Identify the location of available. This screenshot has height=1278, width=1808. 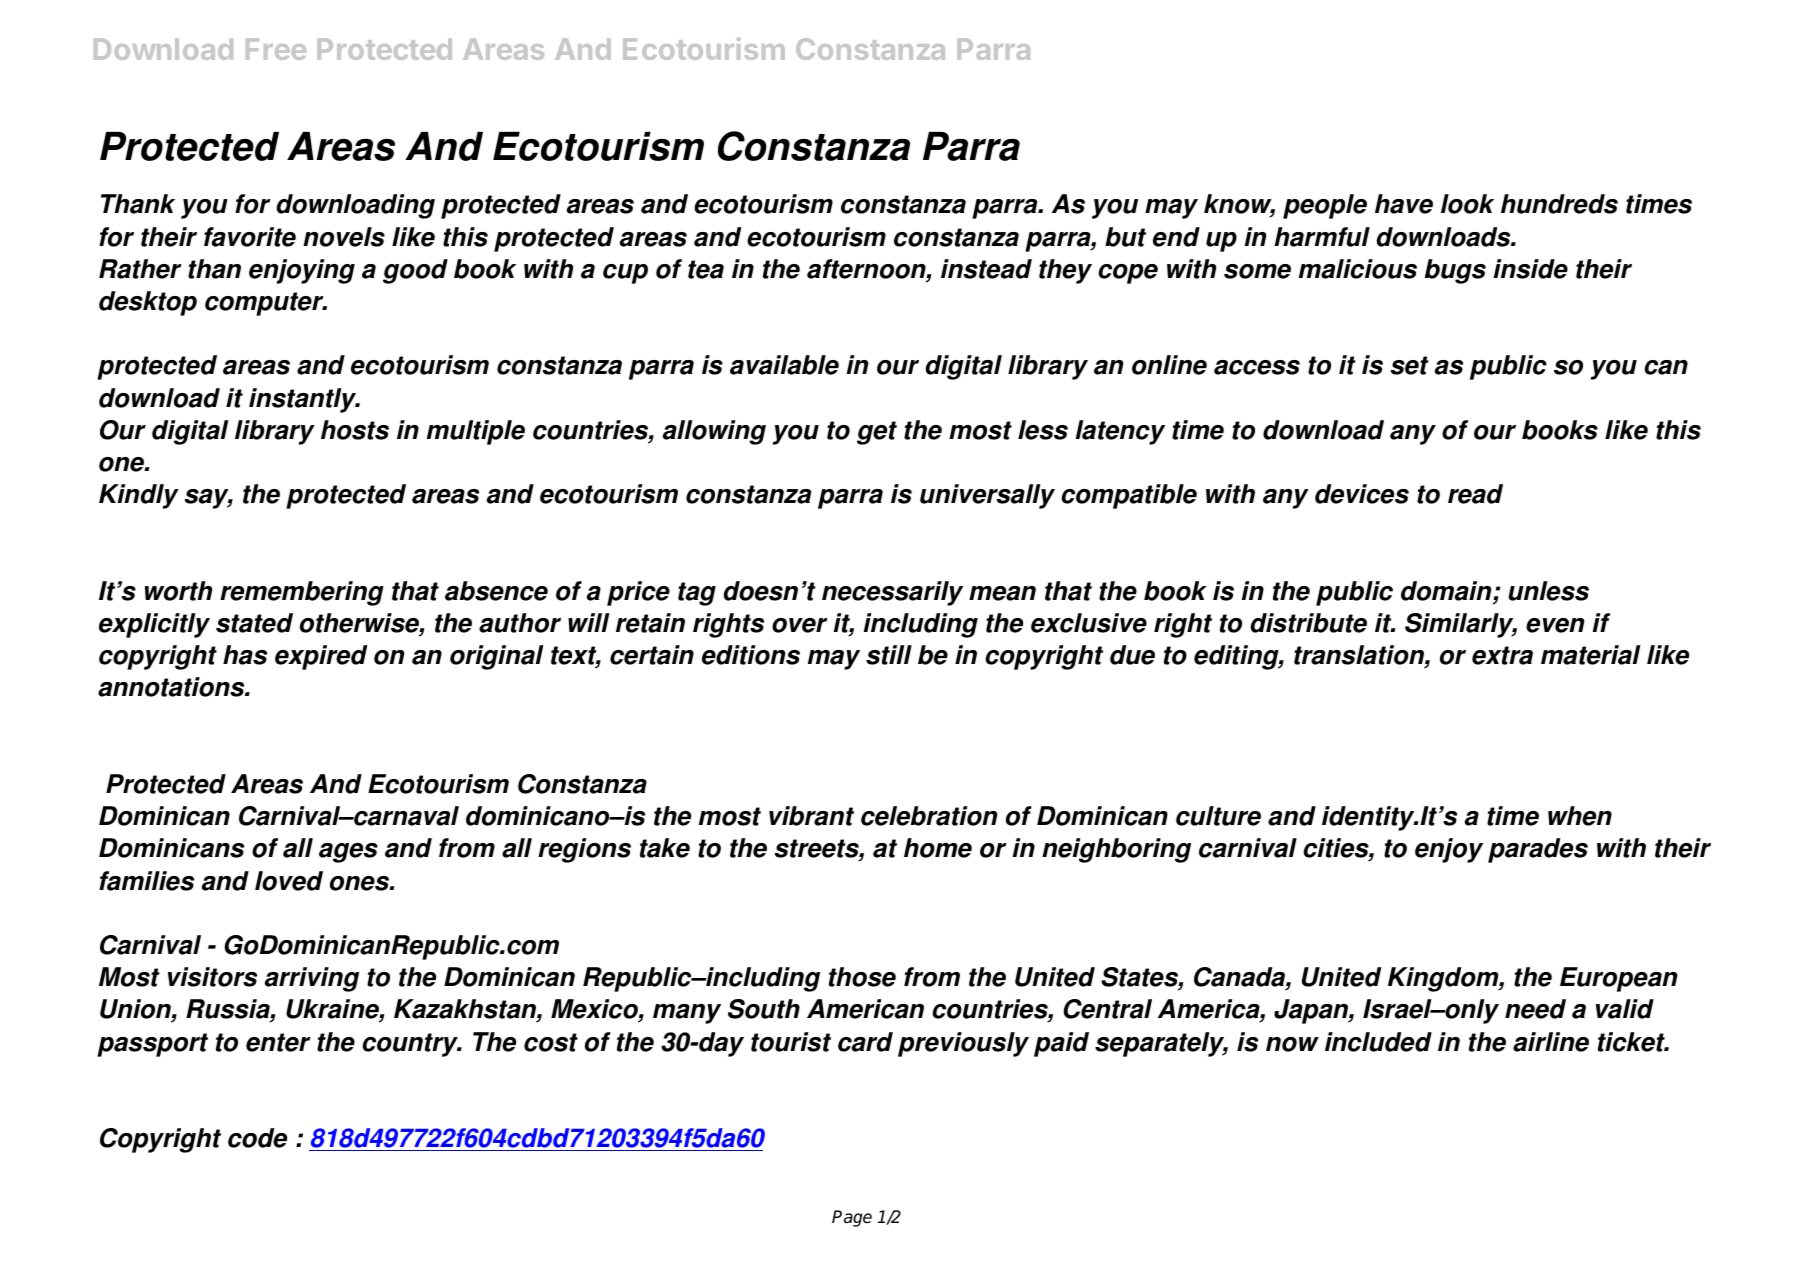
(784, 365).
